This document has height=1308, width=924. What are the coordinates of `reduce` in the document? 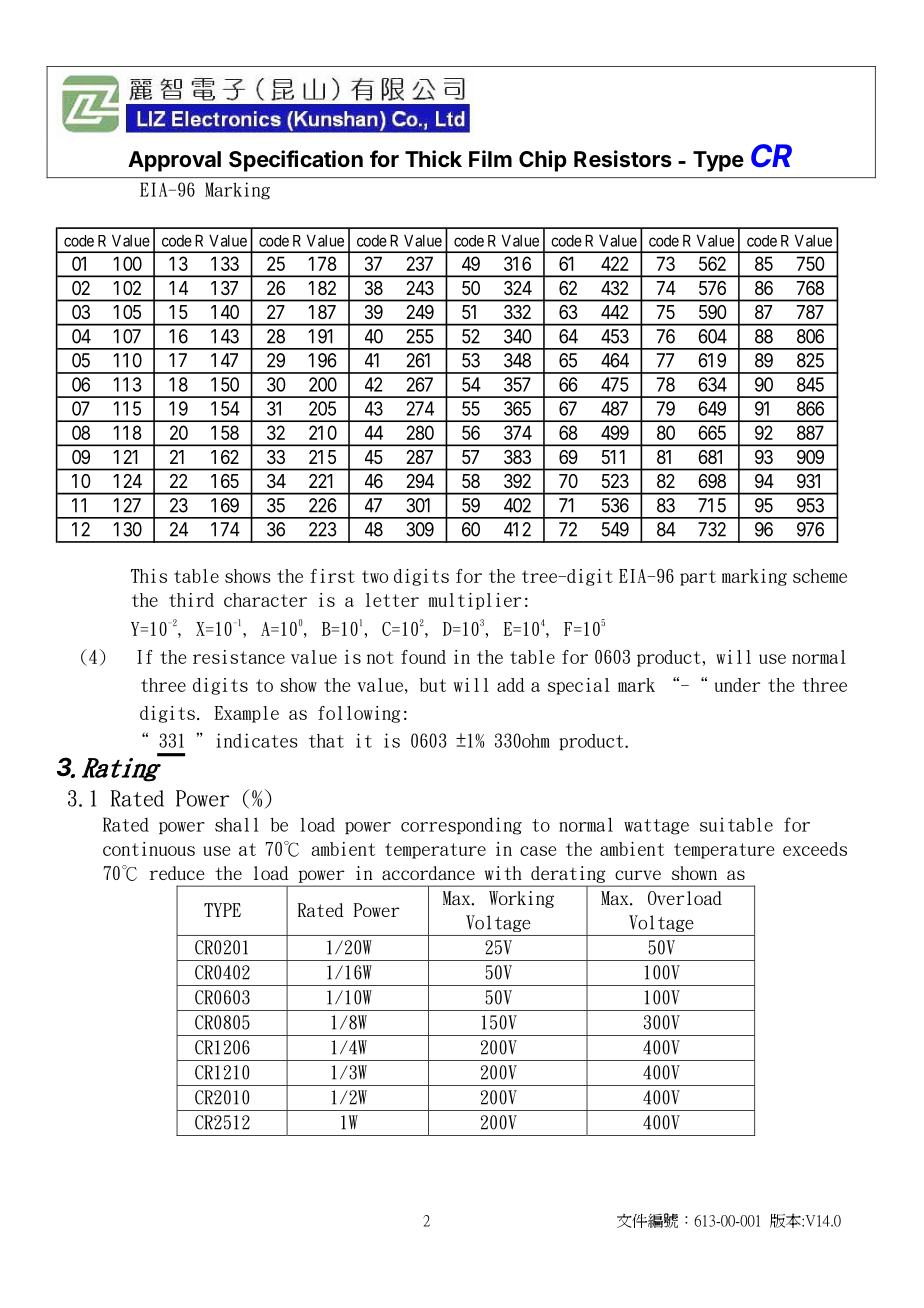 It's located at (177, 873).
